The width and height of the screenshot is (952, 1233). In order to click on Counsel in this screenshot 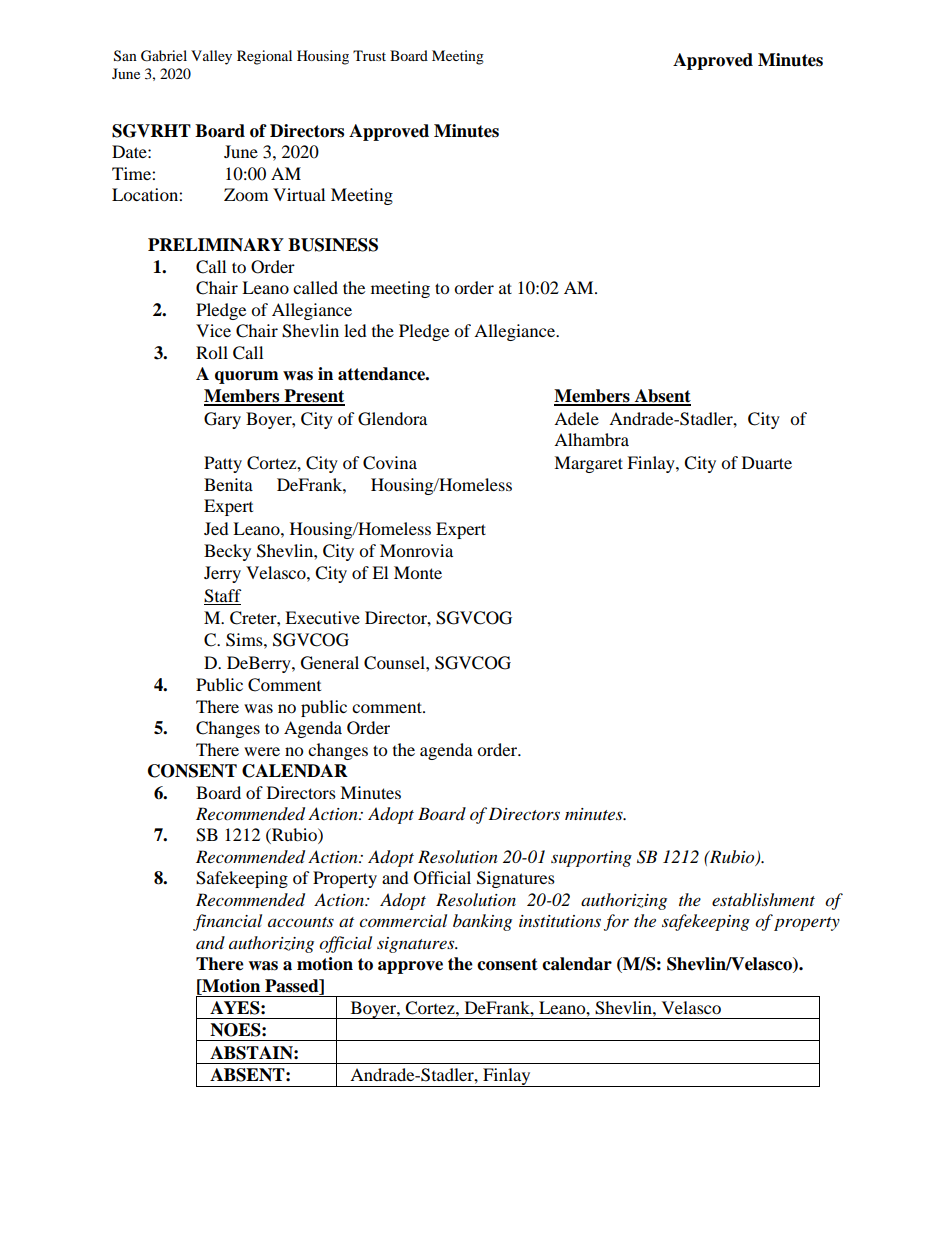, I will do `click(395, 663)`.
